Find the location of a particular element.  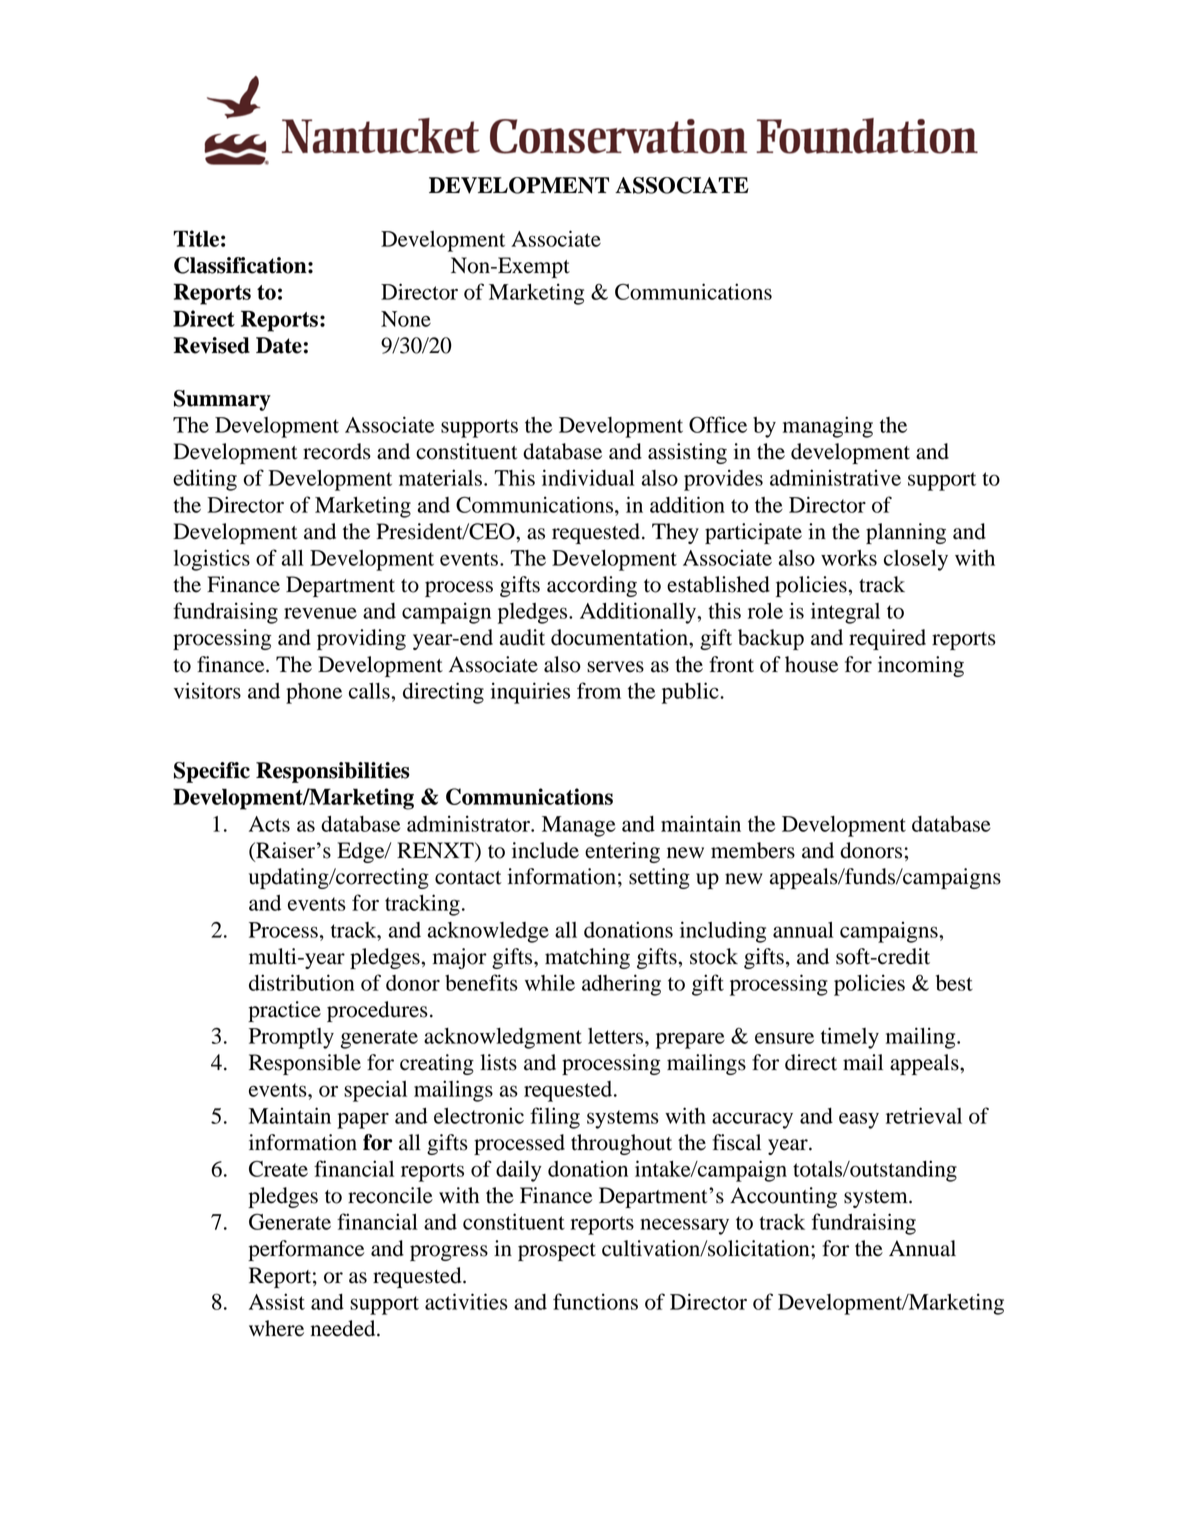

where is located at coordinates (276, 1328).
